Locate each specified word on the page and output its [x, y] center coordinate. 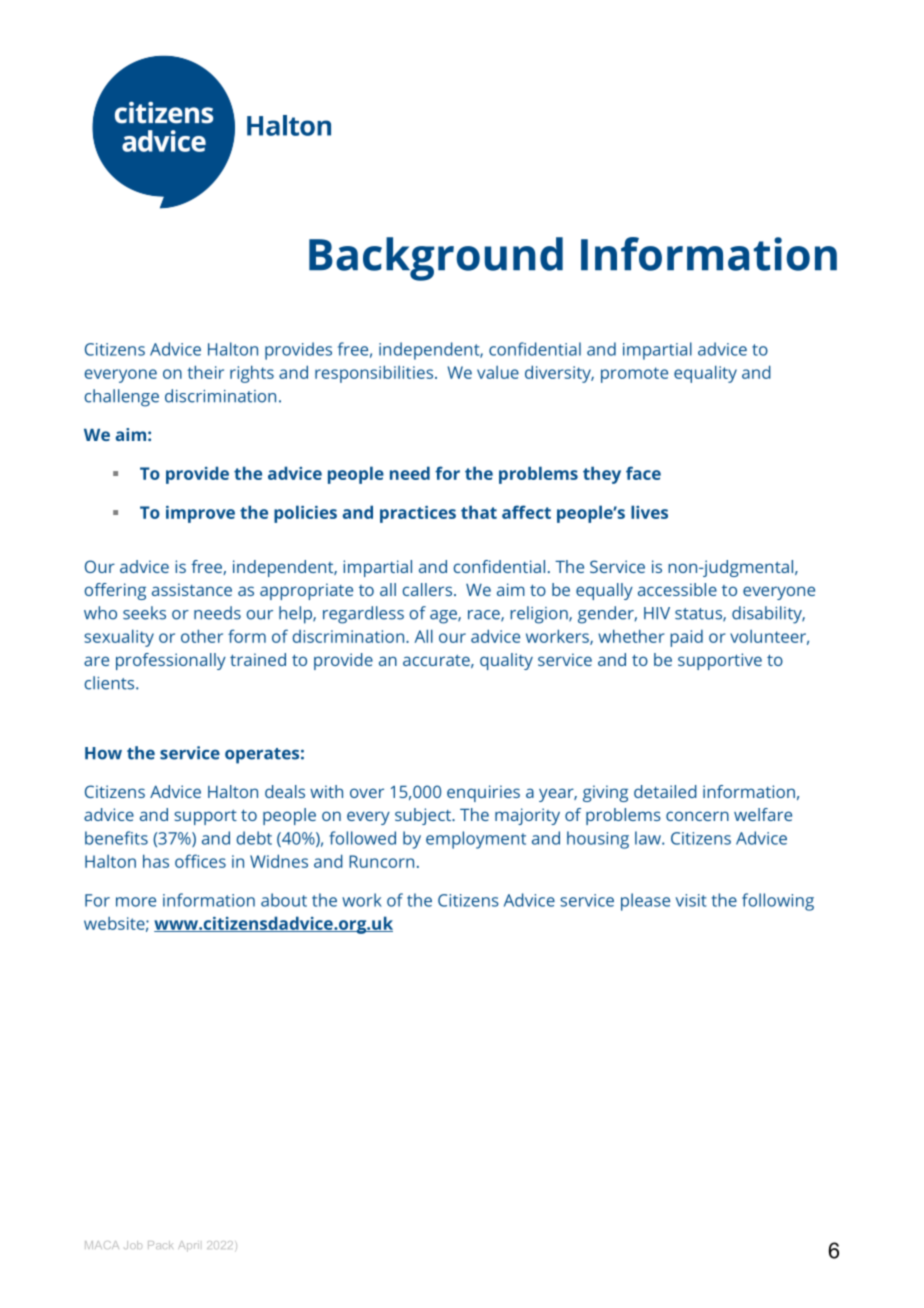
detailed [665, 791]
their [205, 372]
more [136, 902]
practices [418, 514]
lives [649, 512]
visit [691, 900]
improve [200, 514]
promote [634, 375]
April [188, 1246]
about [284, 900]
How [103, 753]
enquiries [483, 793]
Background [436, 259]
